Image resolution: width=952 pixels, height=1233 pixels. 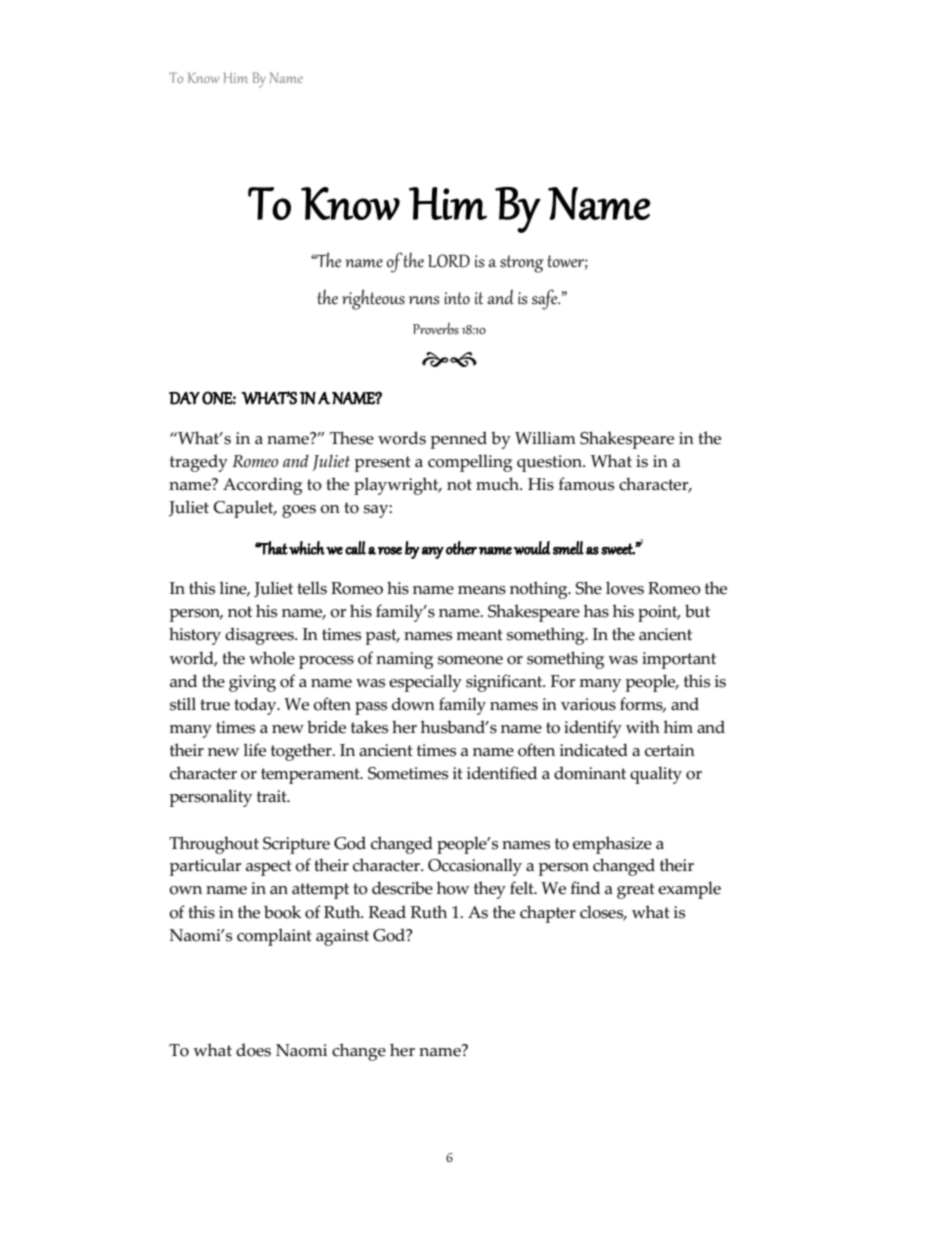 I want to click on great, so click(x=636, y=891).
